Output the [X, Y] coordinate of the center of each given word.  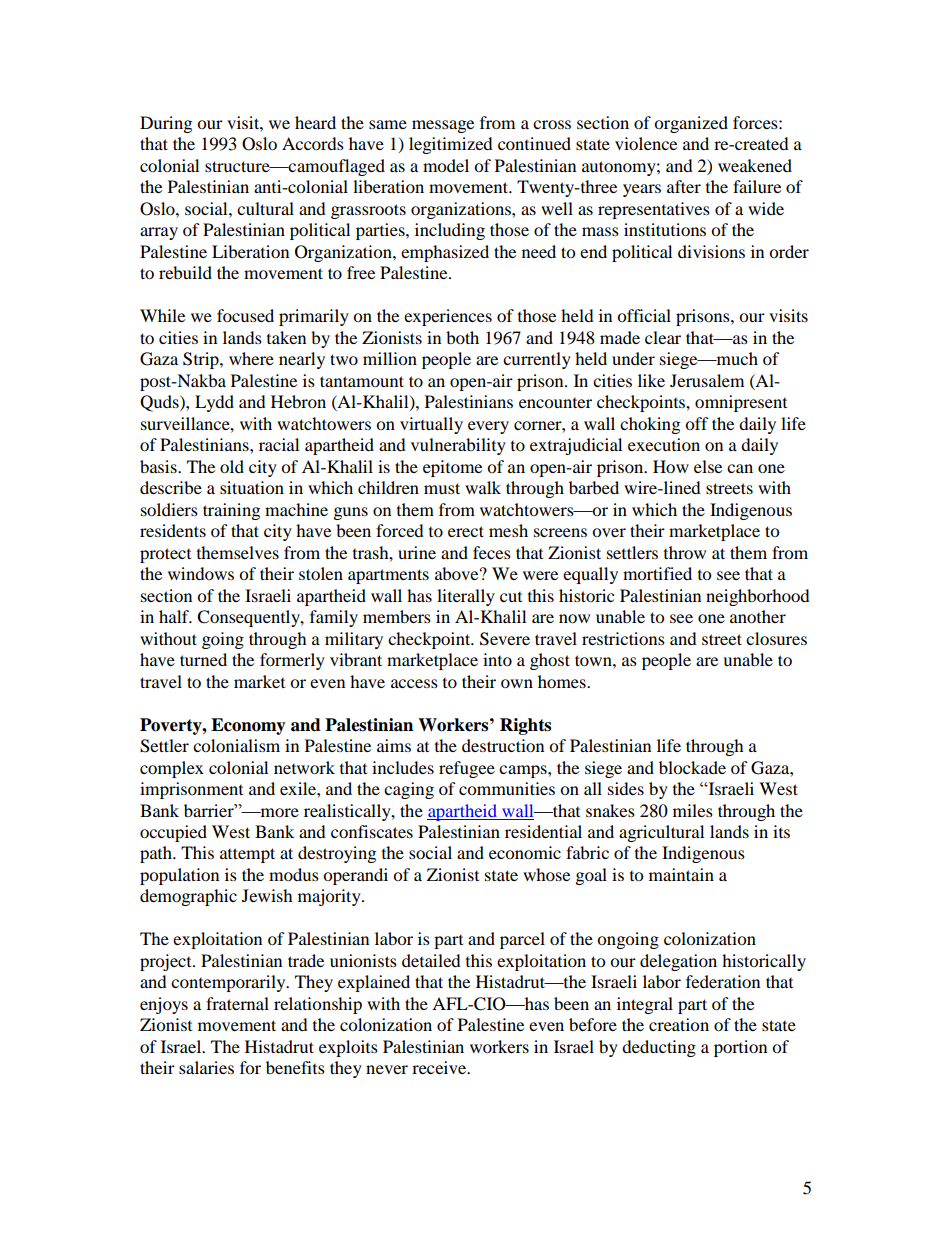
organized [691, 124]
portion [740, 1048]
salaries [206, 1067]
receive [440, 1067]
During [166, 124]
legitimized [451, 145]
